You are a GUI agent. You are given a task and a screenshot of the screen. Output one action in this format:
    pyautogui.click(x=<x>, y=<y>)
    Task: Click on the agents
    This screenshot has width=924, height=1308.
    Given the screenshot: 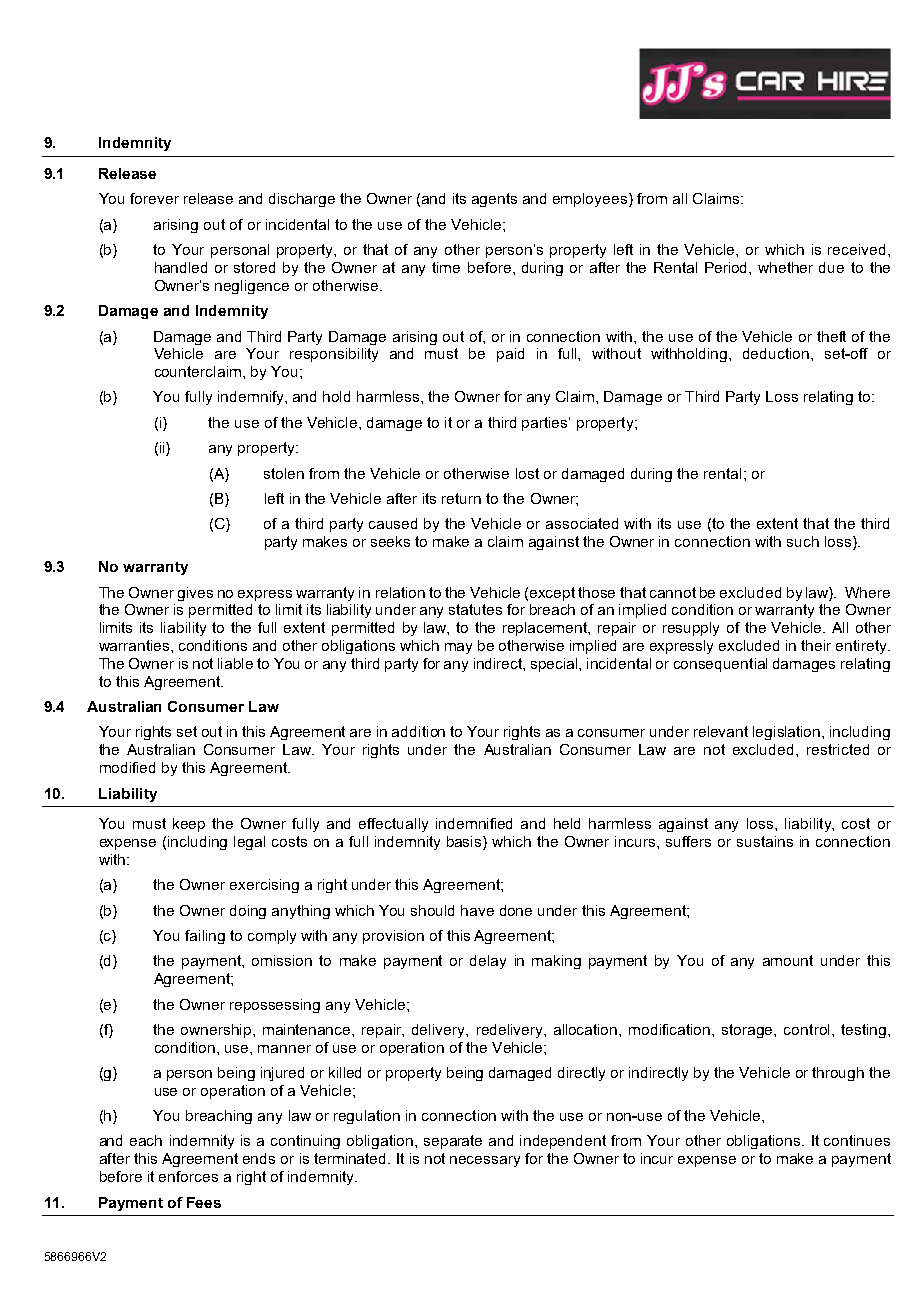 What is the action you would take?
    pyautogui.click(x=494, y=200)
